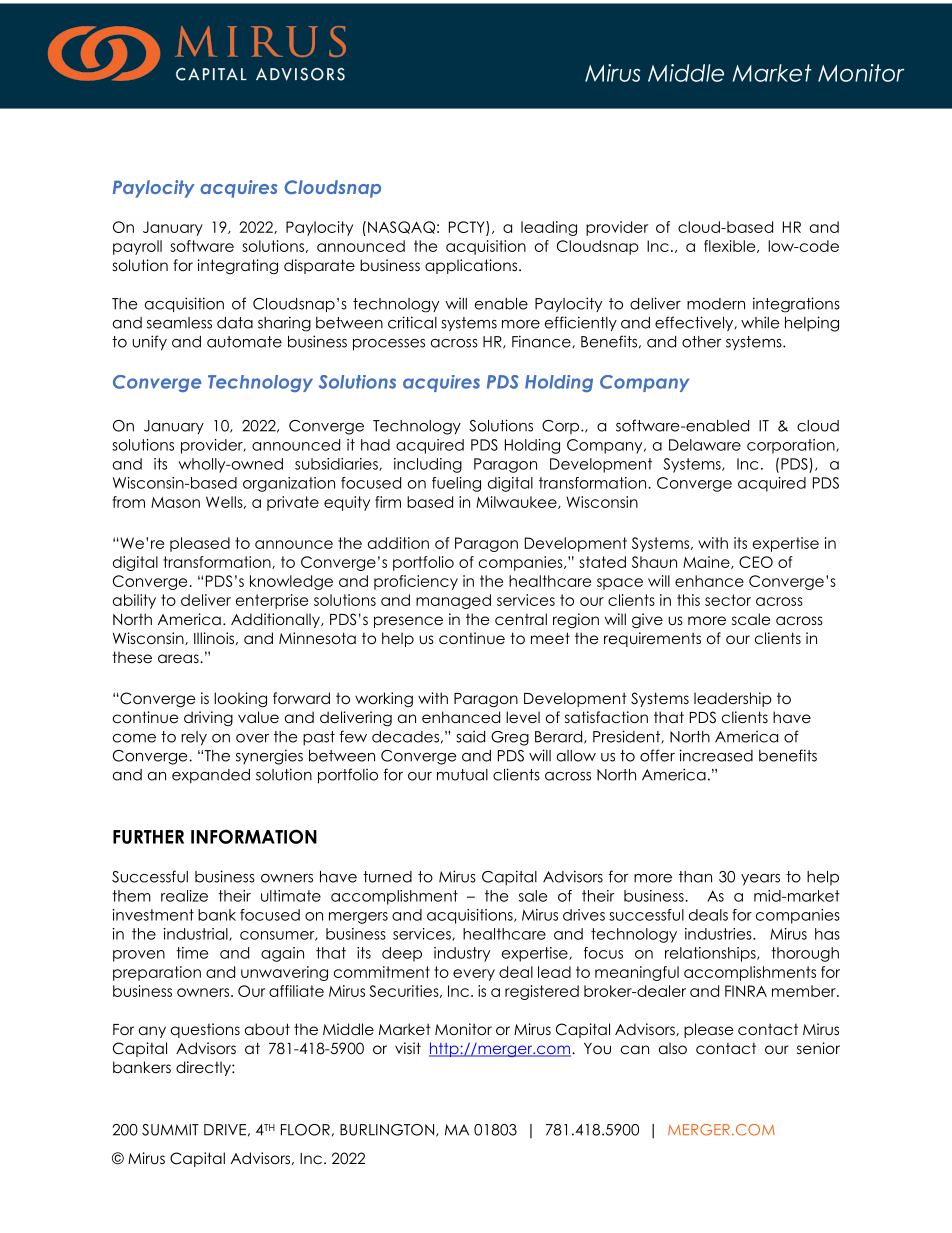 The width and height of the screenshot is (952, 1233). I want to click on expanded, so click(211, 776).
